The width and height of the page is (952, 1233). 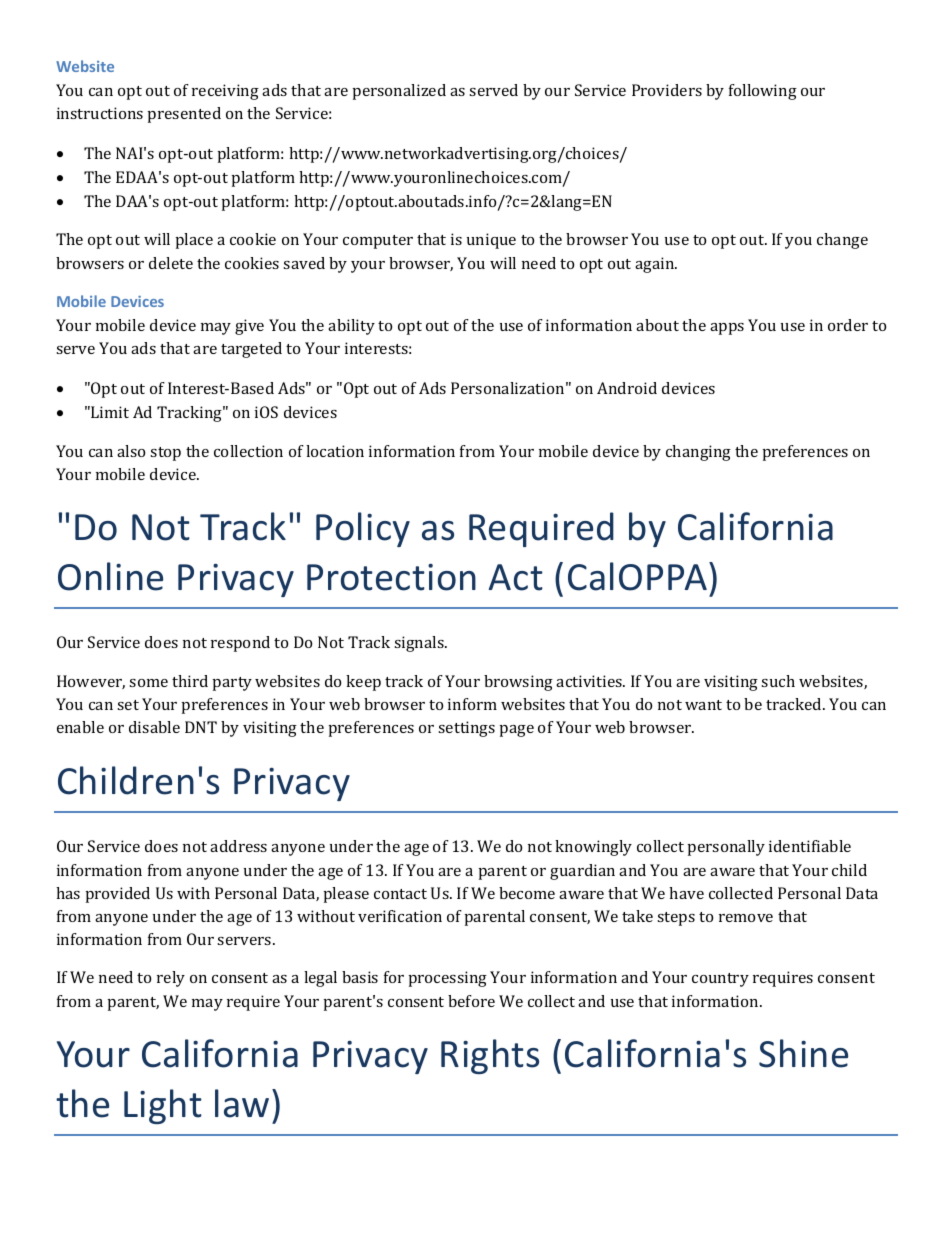 What do you see at coordinates (778, 681) in the page?
I see `such` at bounding box center [778, 681].
